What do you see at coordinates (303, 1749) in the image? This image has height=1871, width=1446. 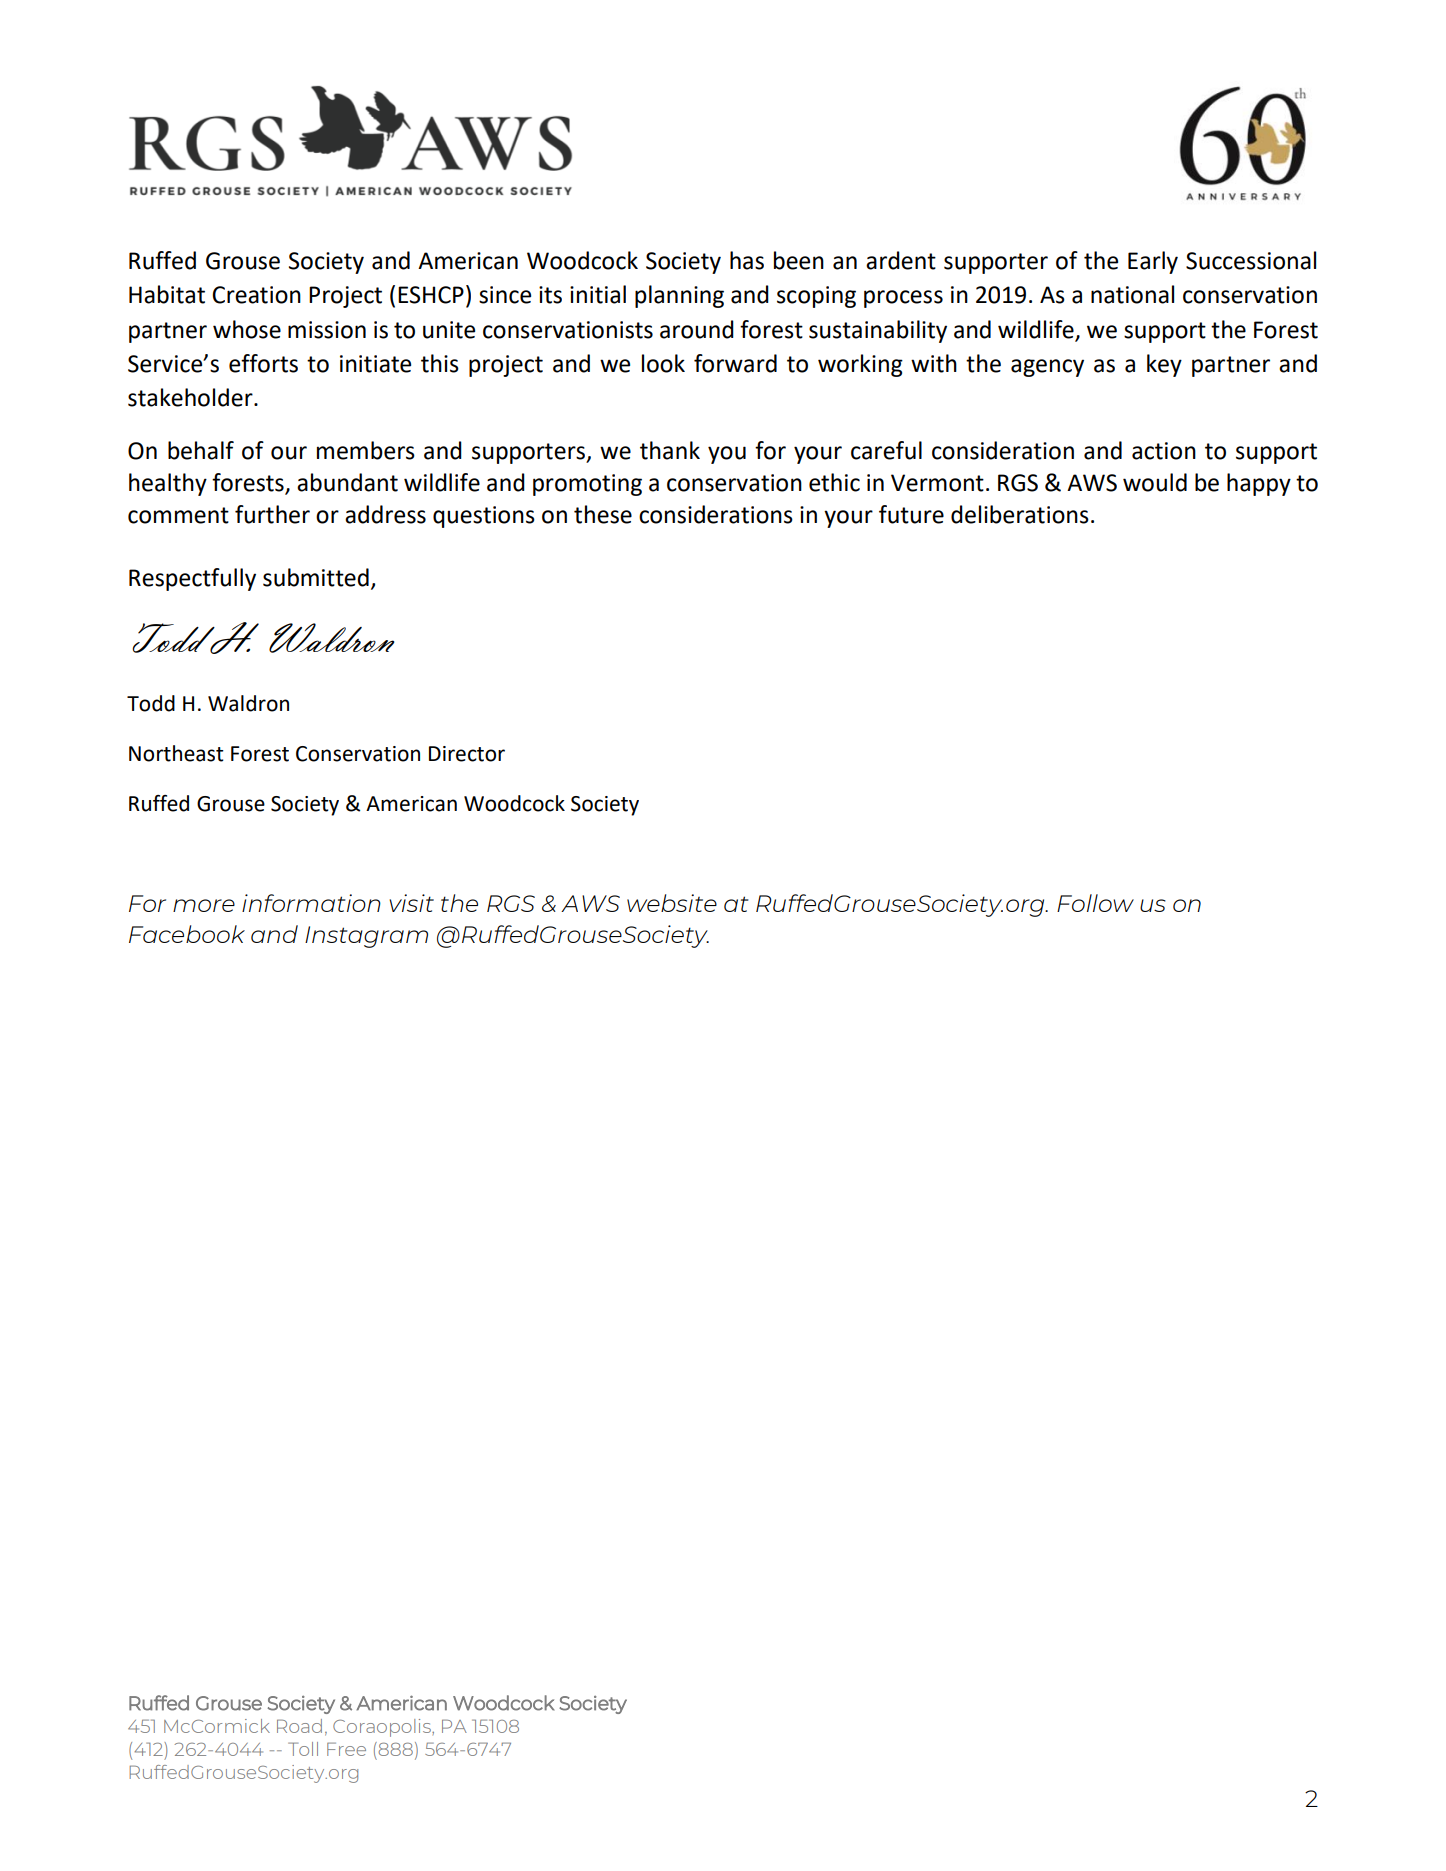 I see `Toll` at bounding box center [303, 1749].
